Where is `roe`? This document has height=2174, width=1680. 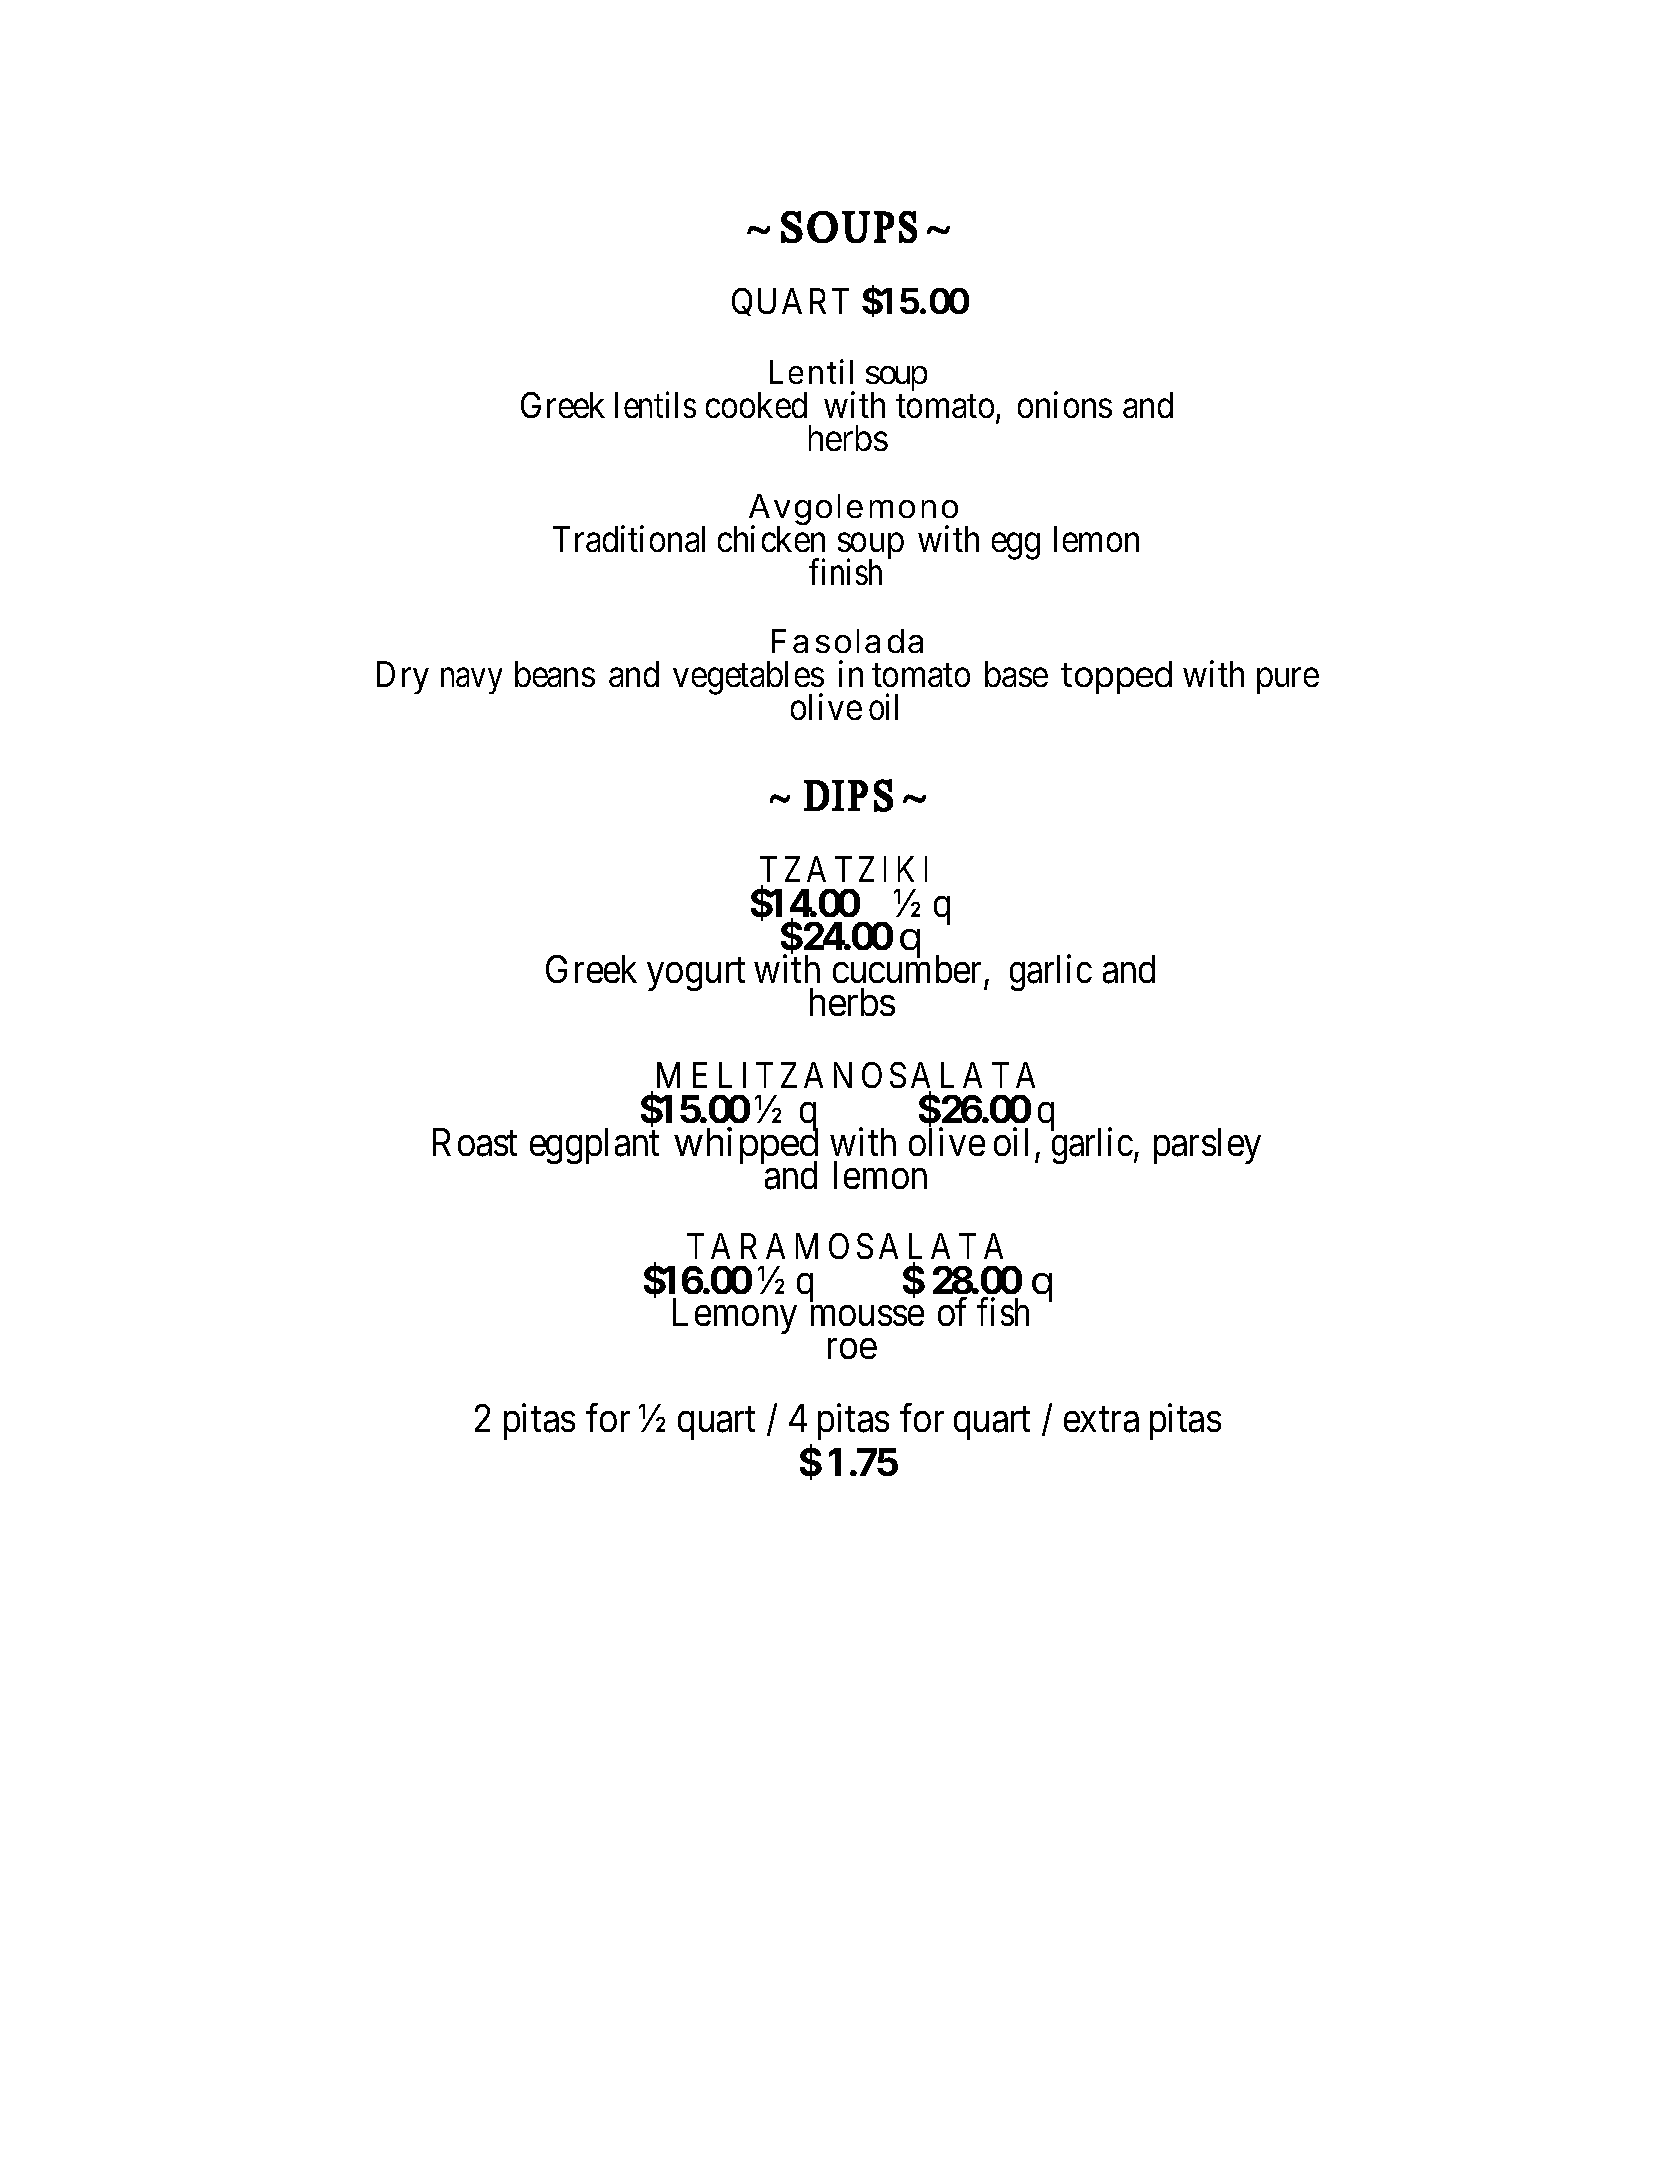
roe is located at coordinates (852, 1349).
